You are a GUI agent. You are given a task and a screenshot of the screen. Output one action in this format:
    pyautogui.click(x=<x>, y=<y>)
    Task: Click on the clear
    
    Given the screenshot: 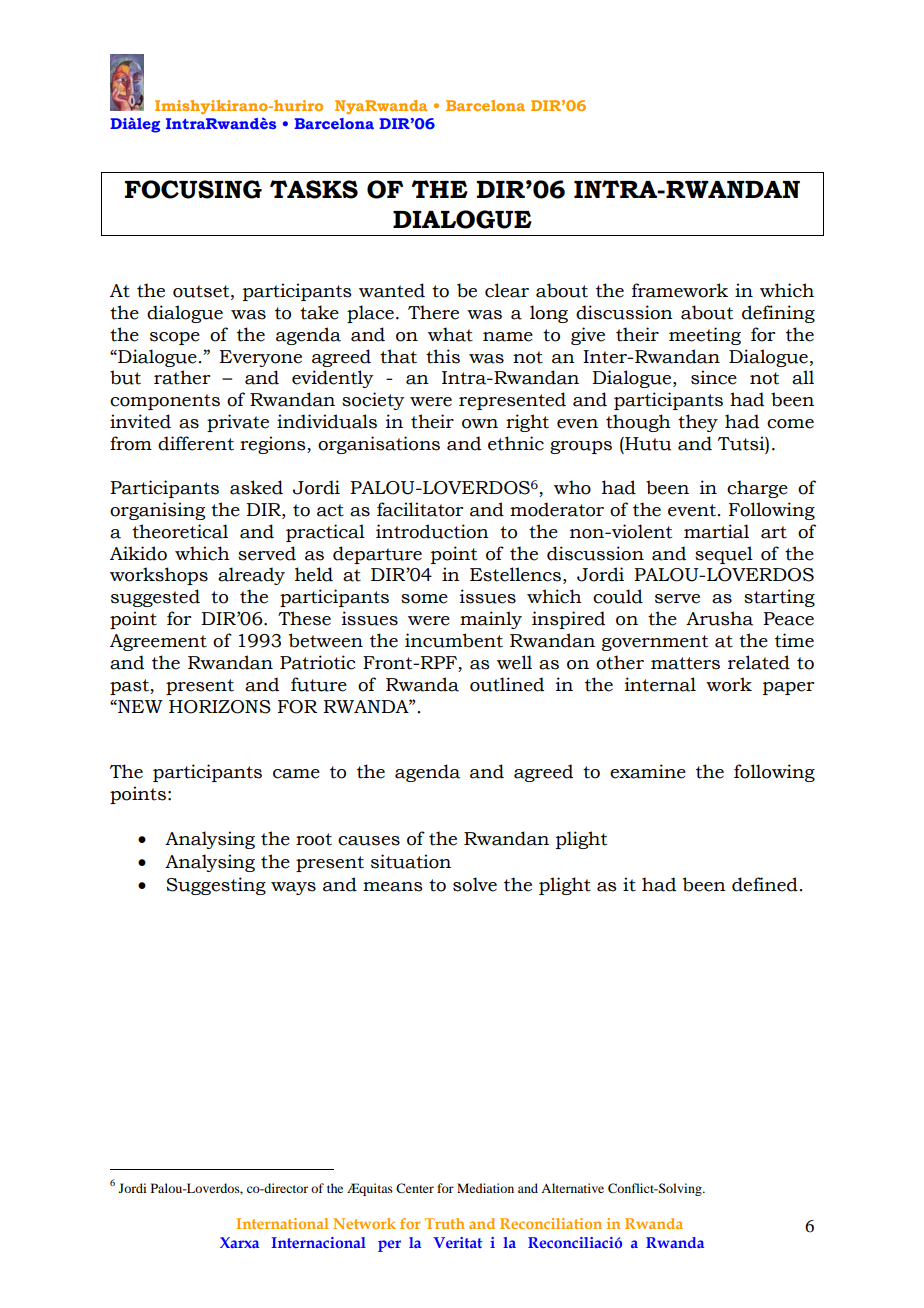 What is the action you would take?
    pyautogui.click(x=507, y=290)
